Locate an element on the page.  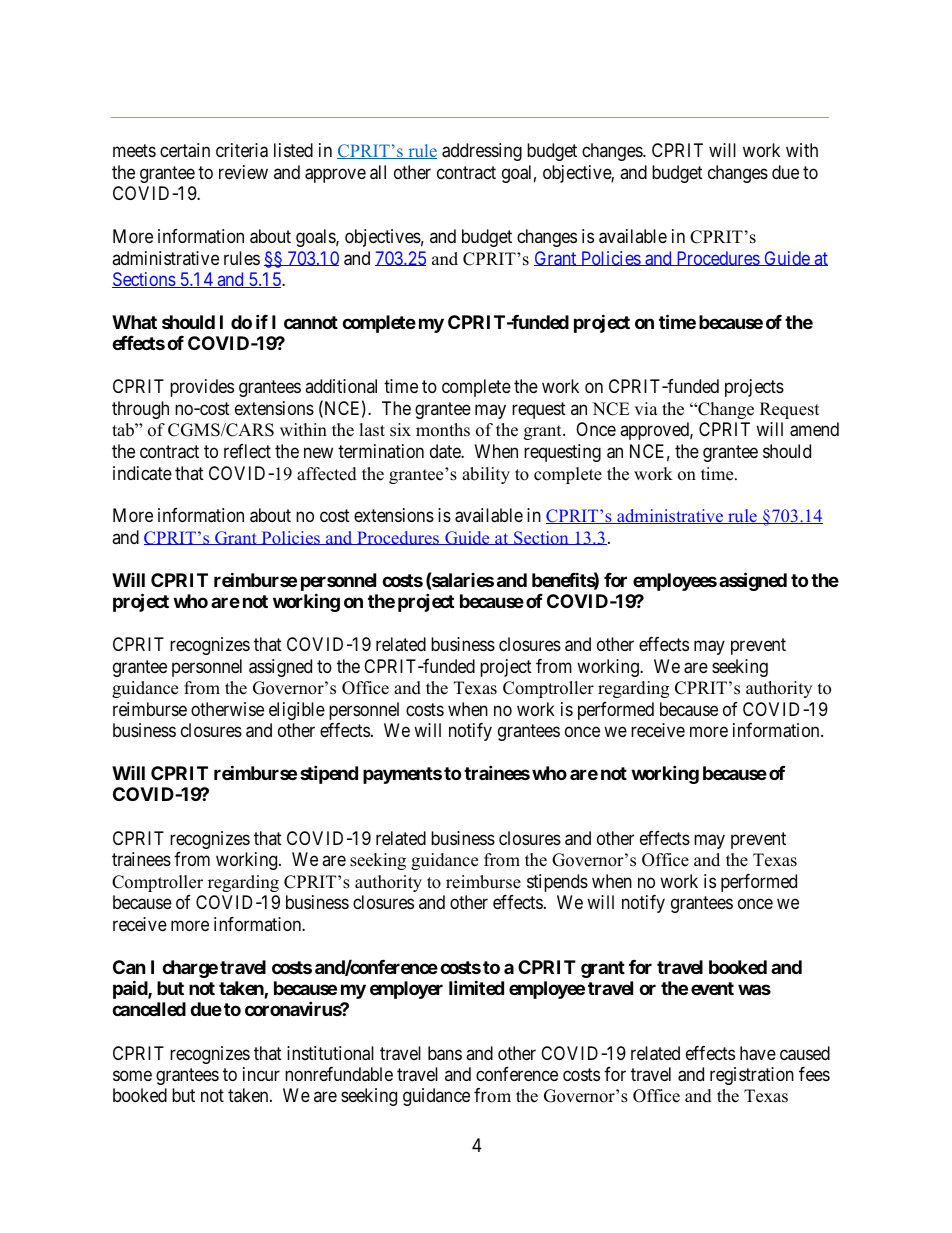
have is located at coordinates (758, 1053).
